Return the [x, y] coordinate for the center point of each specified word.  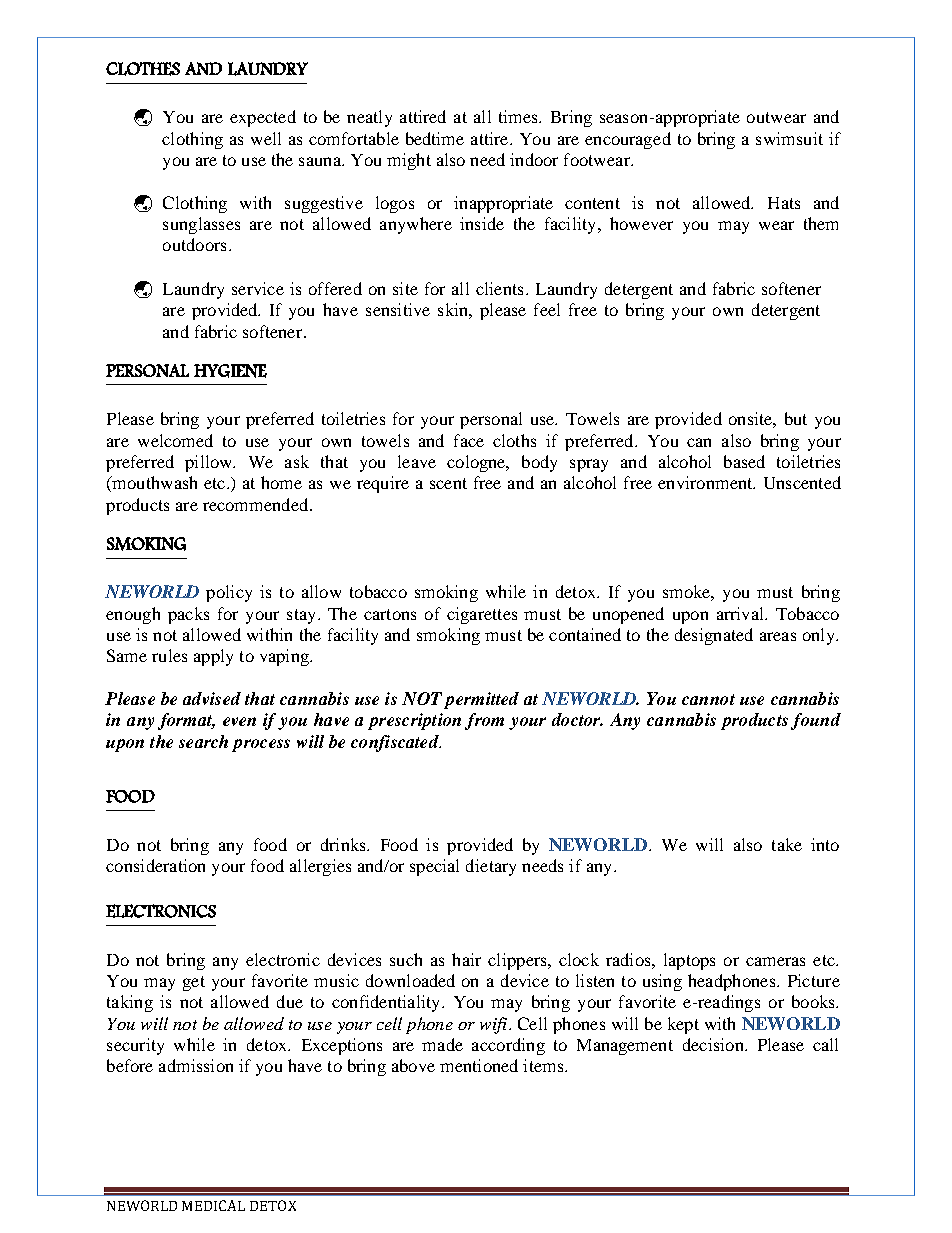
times [520, 116]
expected [263, 118]
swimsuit [789, 138]
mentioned [479, 1065]
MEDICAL [213, 1205]
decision [714, 1044]
